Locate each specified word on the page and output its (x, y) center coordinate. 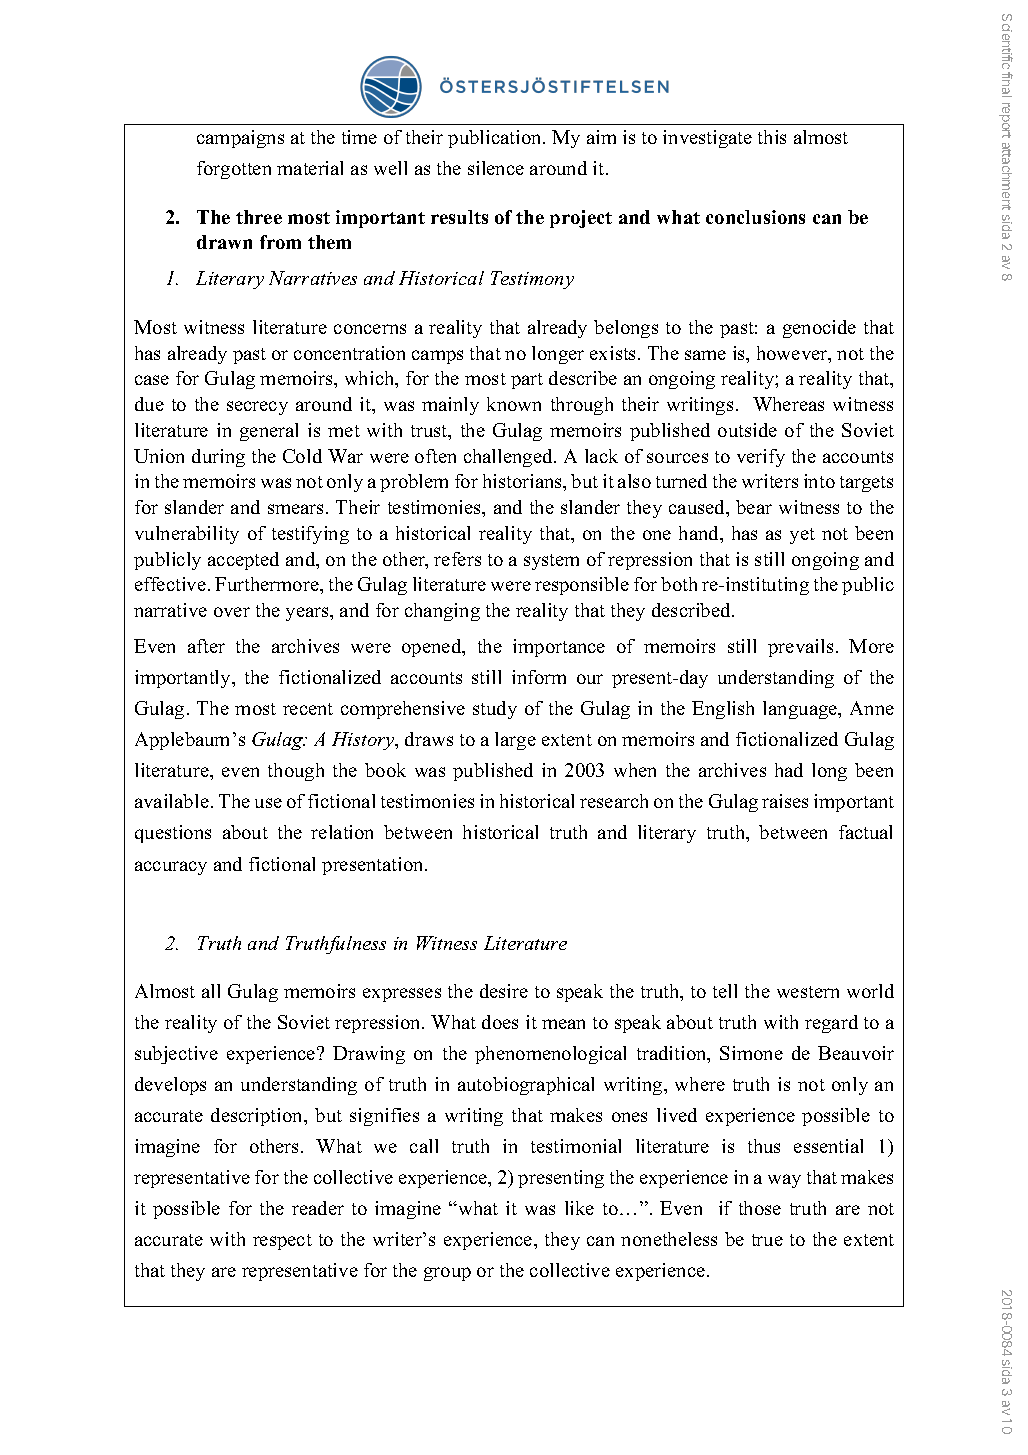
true (767, 1240)
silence (496, 168)
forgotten (234, 170)
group (447, 1274)
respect (282, 1242)
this (772, 137)
